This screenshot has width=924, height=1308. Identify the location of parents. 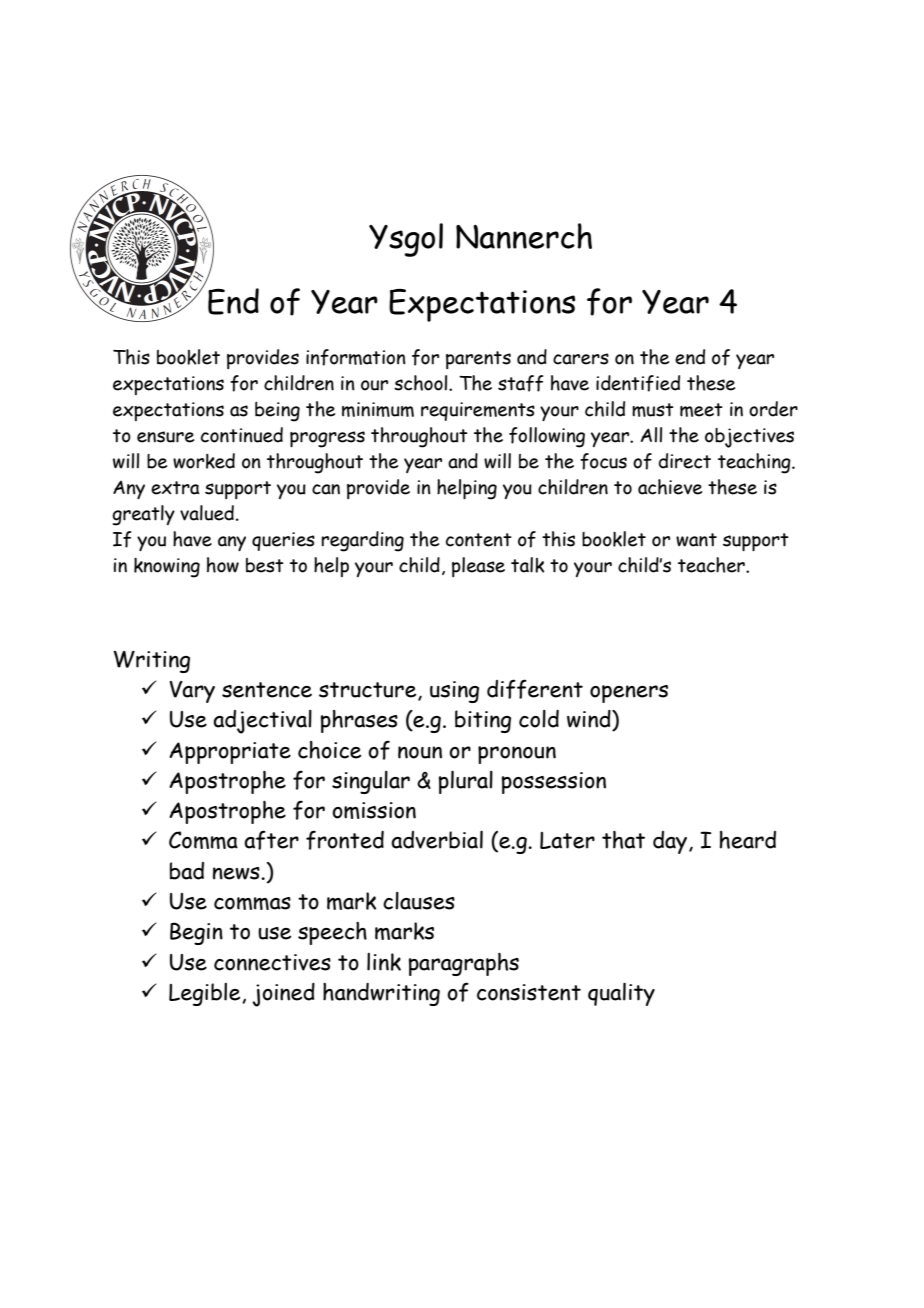
(478, 360).
